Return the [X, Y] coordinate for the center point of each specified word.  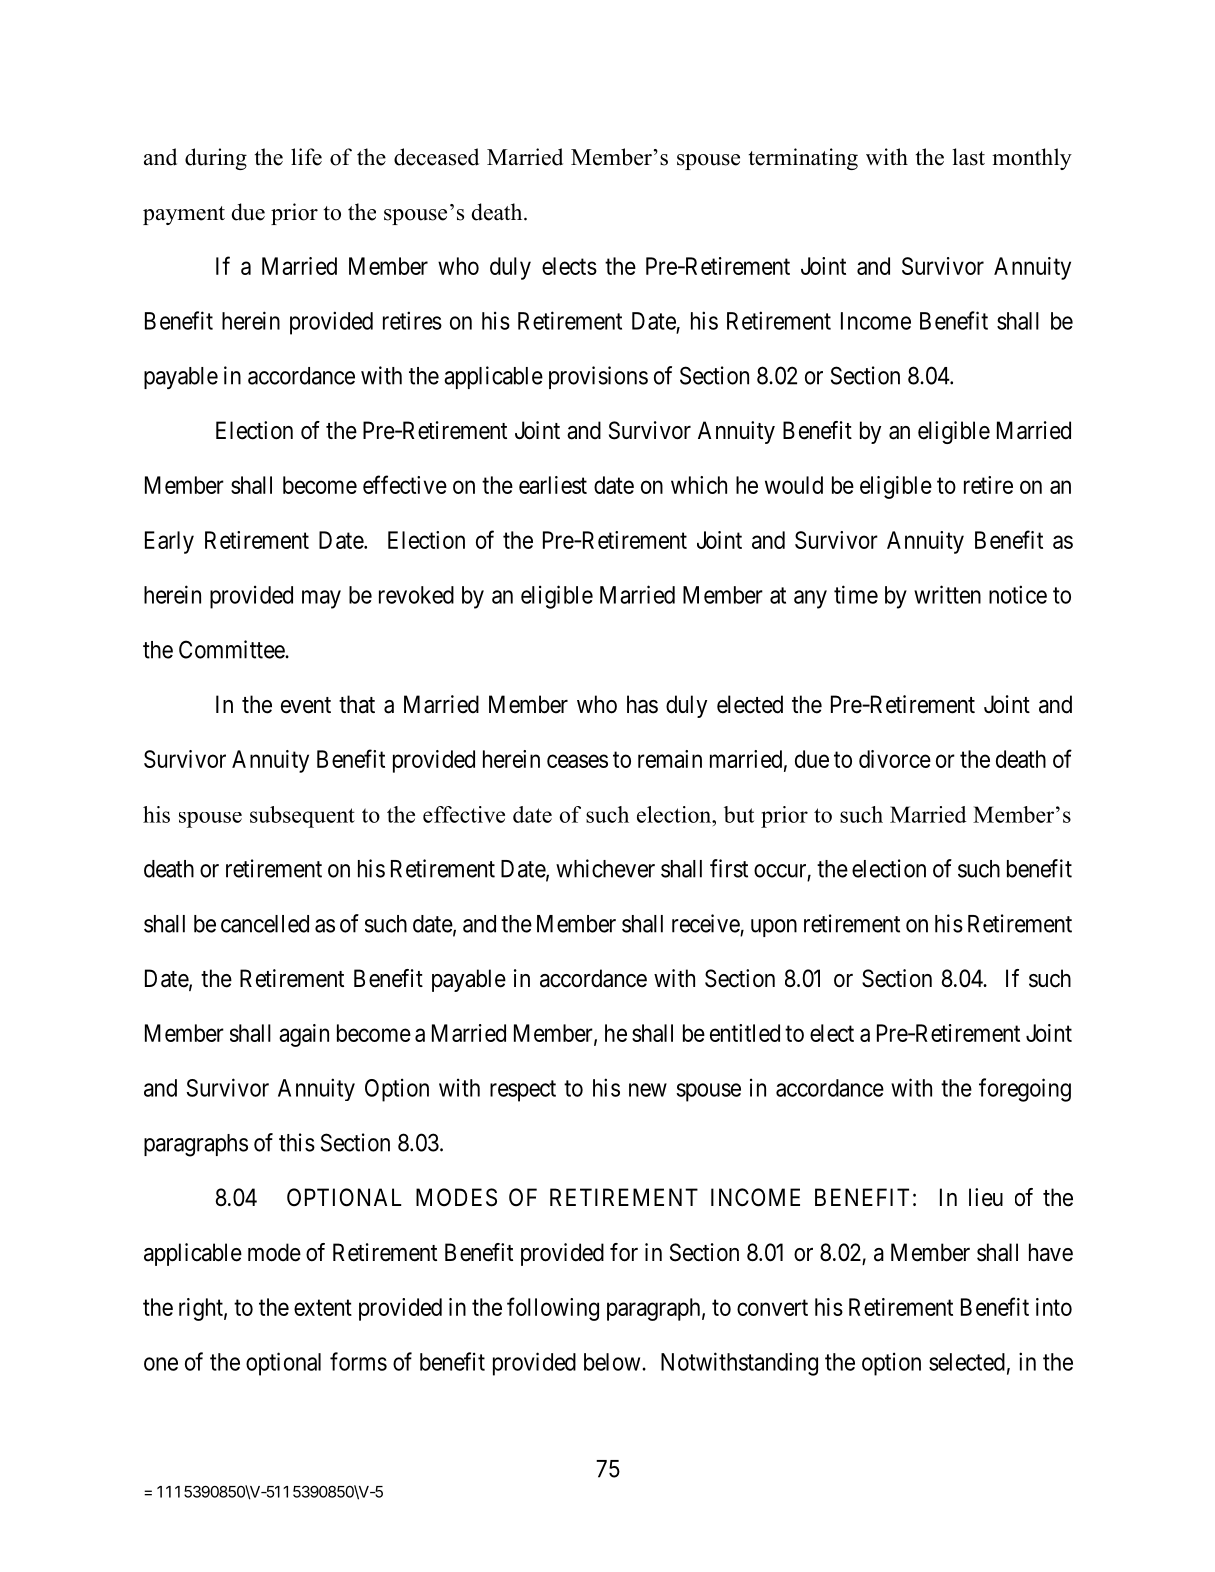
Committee [232, 649]
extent [323, 1307]
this [297, 1142]
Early [169, 542]
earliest [553, 485]
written [947, 594]
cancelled [265, 924]
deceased [436, 157]
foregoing [1025, 1090]
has [642, 704]
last [969, 157]
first [729, 868]
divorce [895, 759]
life [306, 157]
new [648, 1090]
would [794, 485]
